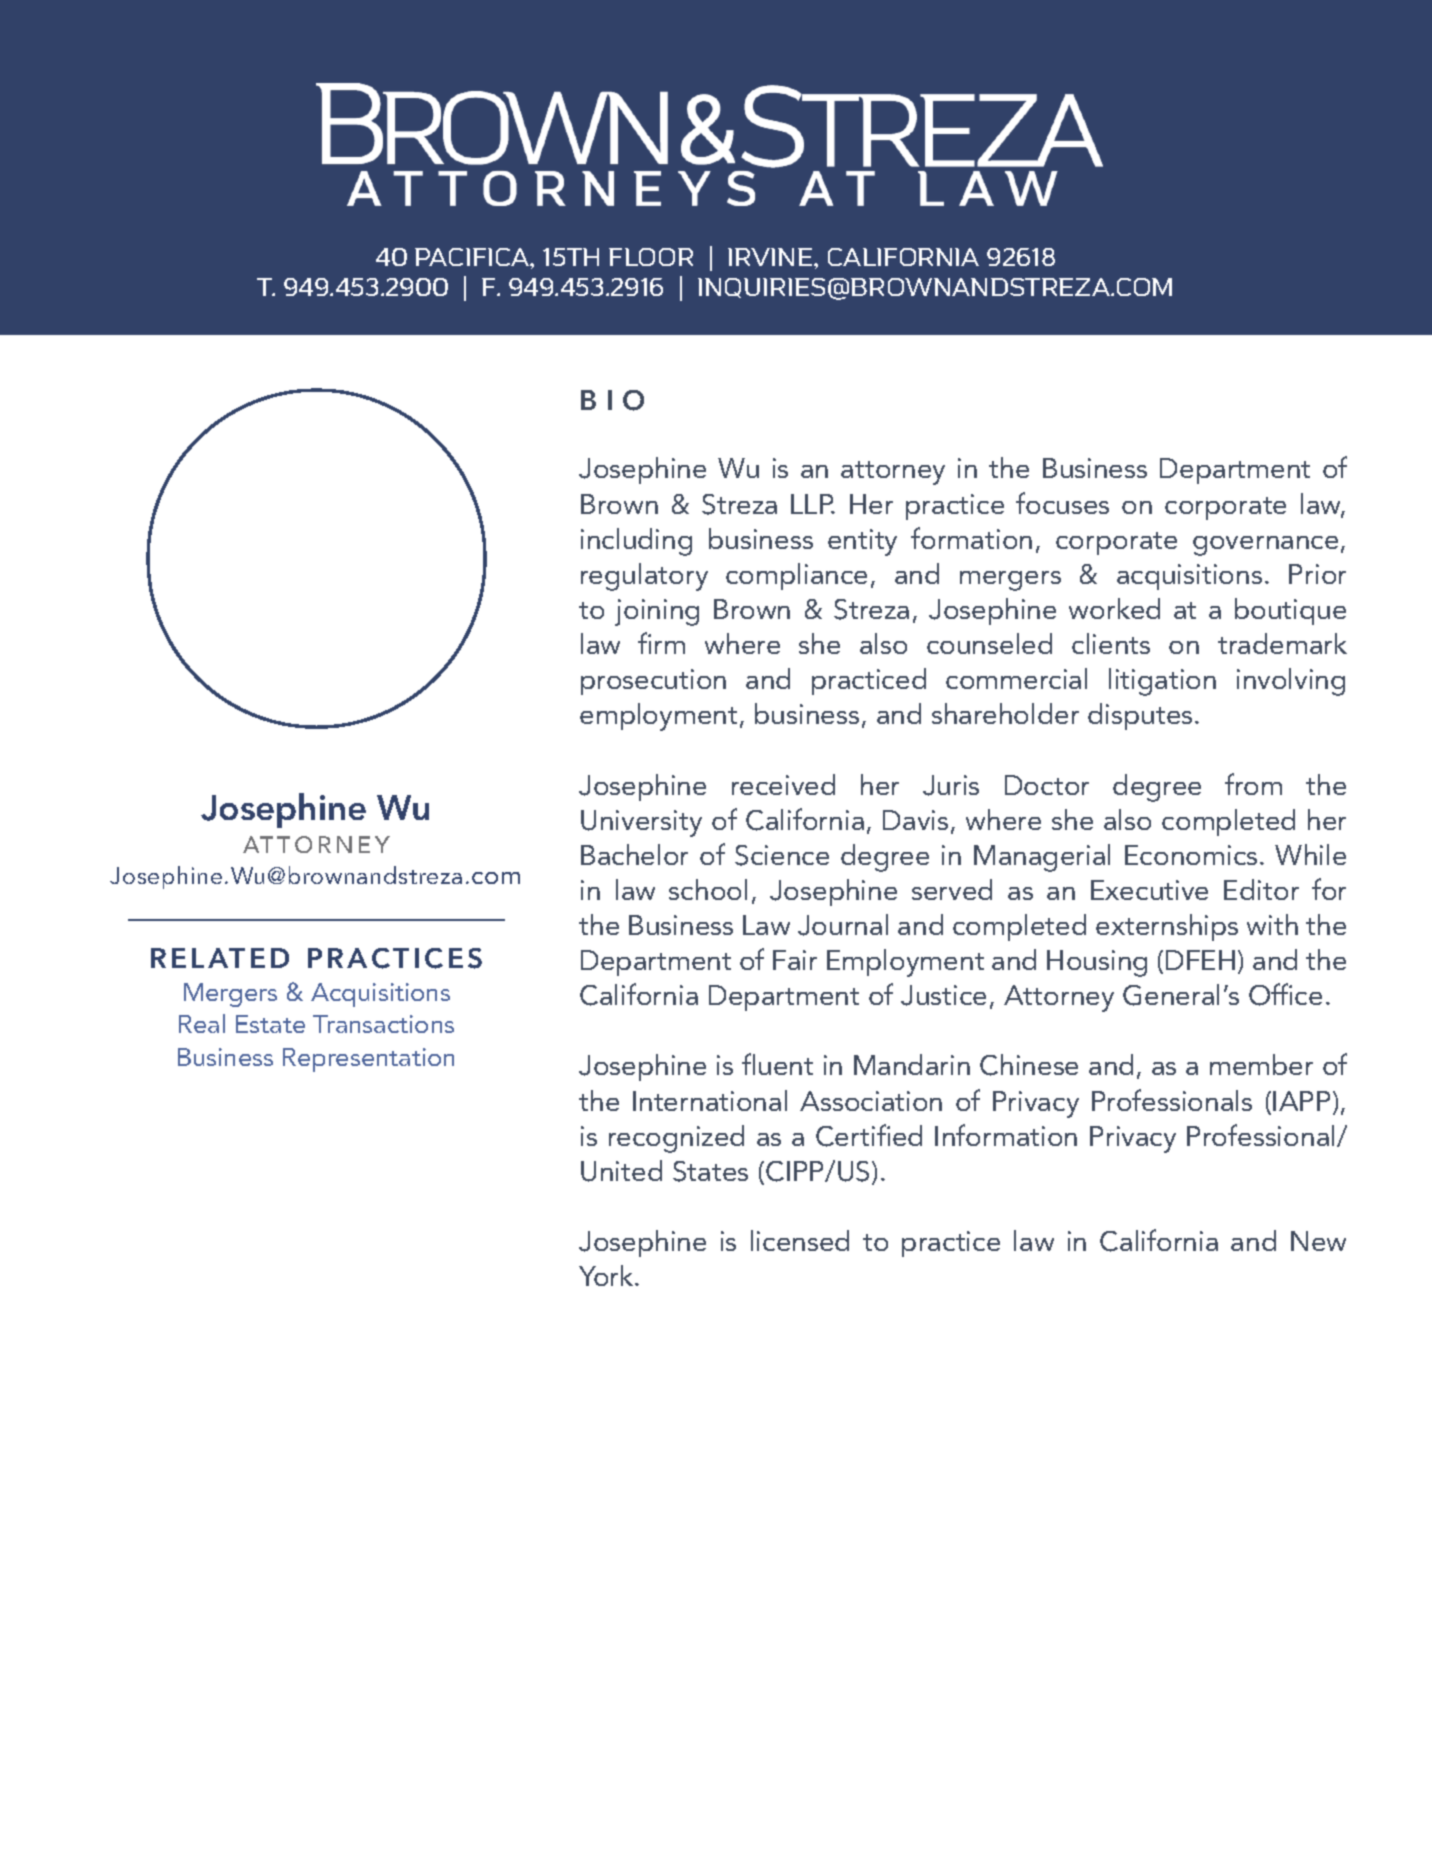 Image resolution: width=1432 pixels, height=1854 pixels. I want to click on IRVINE, so click(771, 257).
